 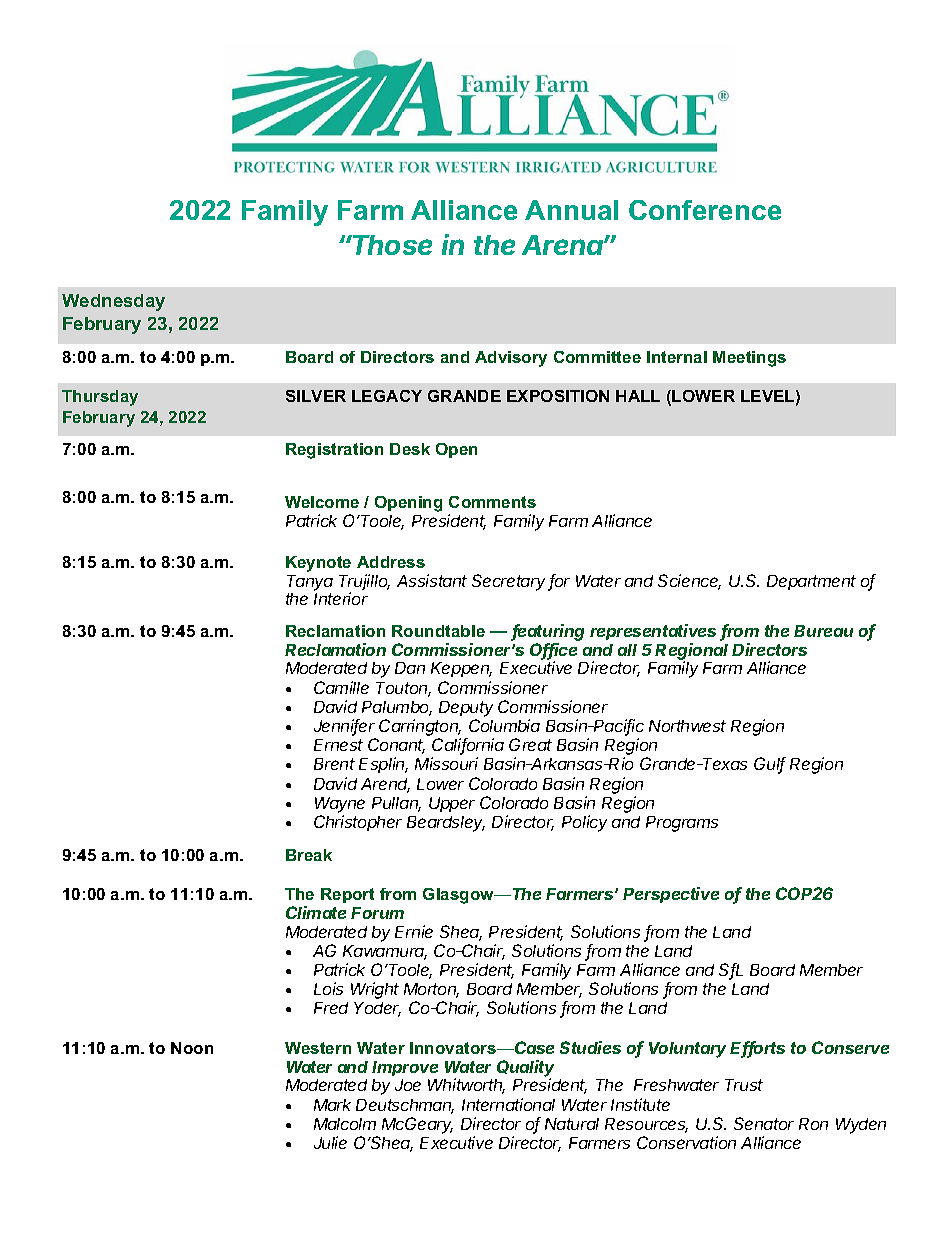 I want to click on Break, so click(x=309, y=855).
